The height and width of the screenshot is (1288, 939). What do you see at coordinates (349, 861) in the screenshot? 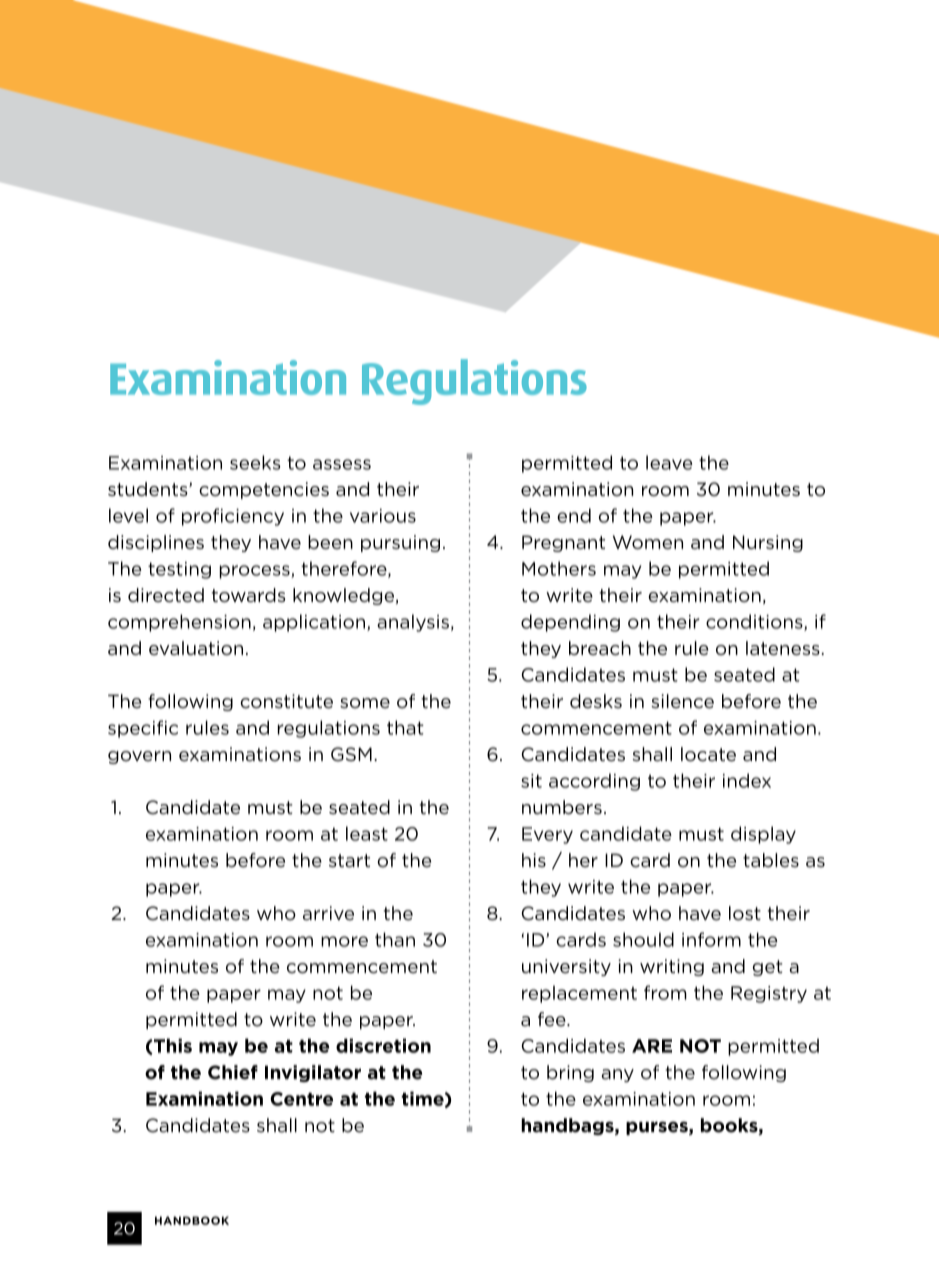
I see `start` at bounding box center [349, 861].
